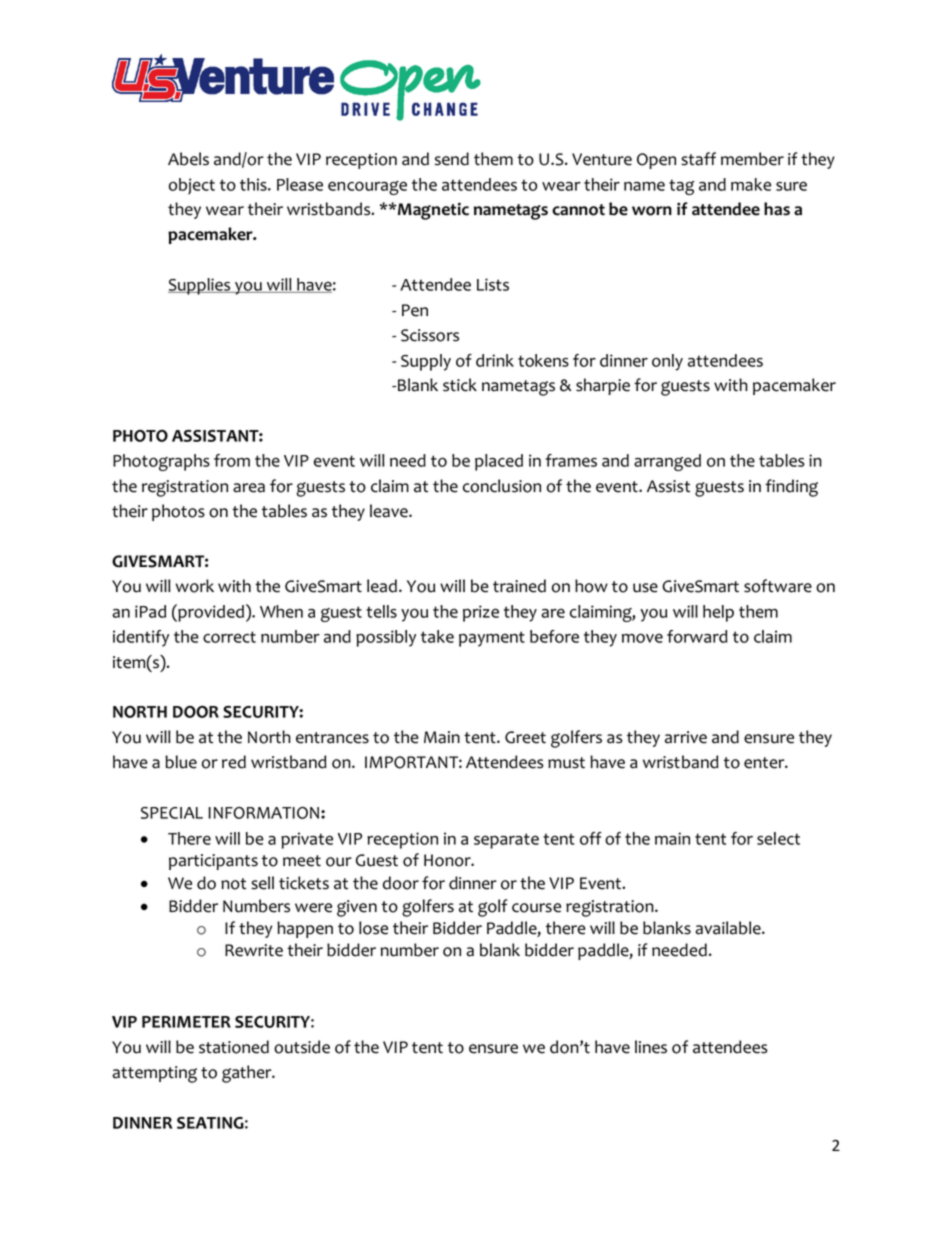 The width and height of the screenshot is (952, 1233). What do you see at coordinates (234, 762) in the screenshot?
I see `red` at bounding box center [234, 762].
